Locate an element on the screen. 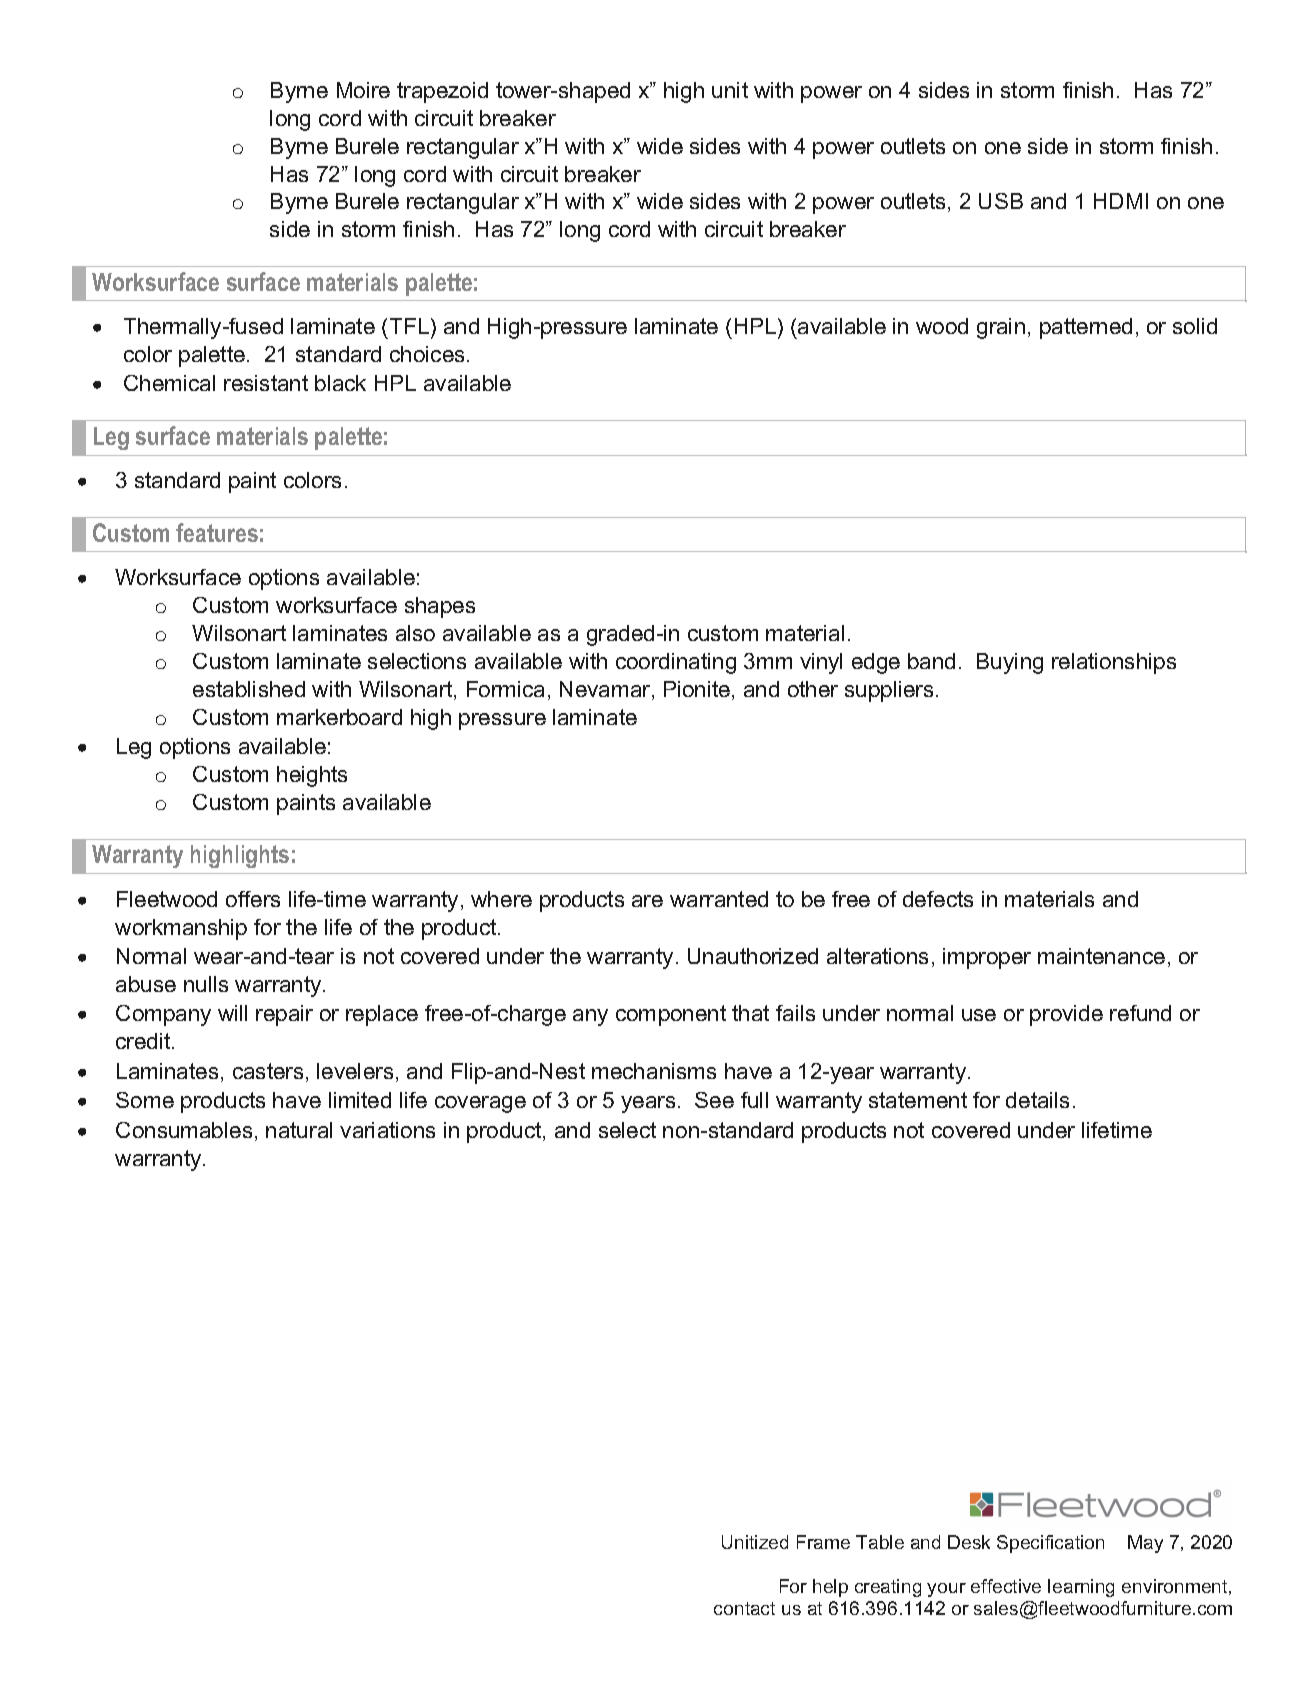 The height and width of the screenshot is (1697, 1311). Frame is located at coordinates (823, 1542).
